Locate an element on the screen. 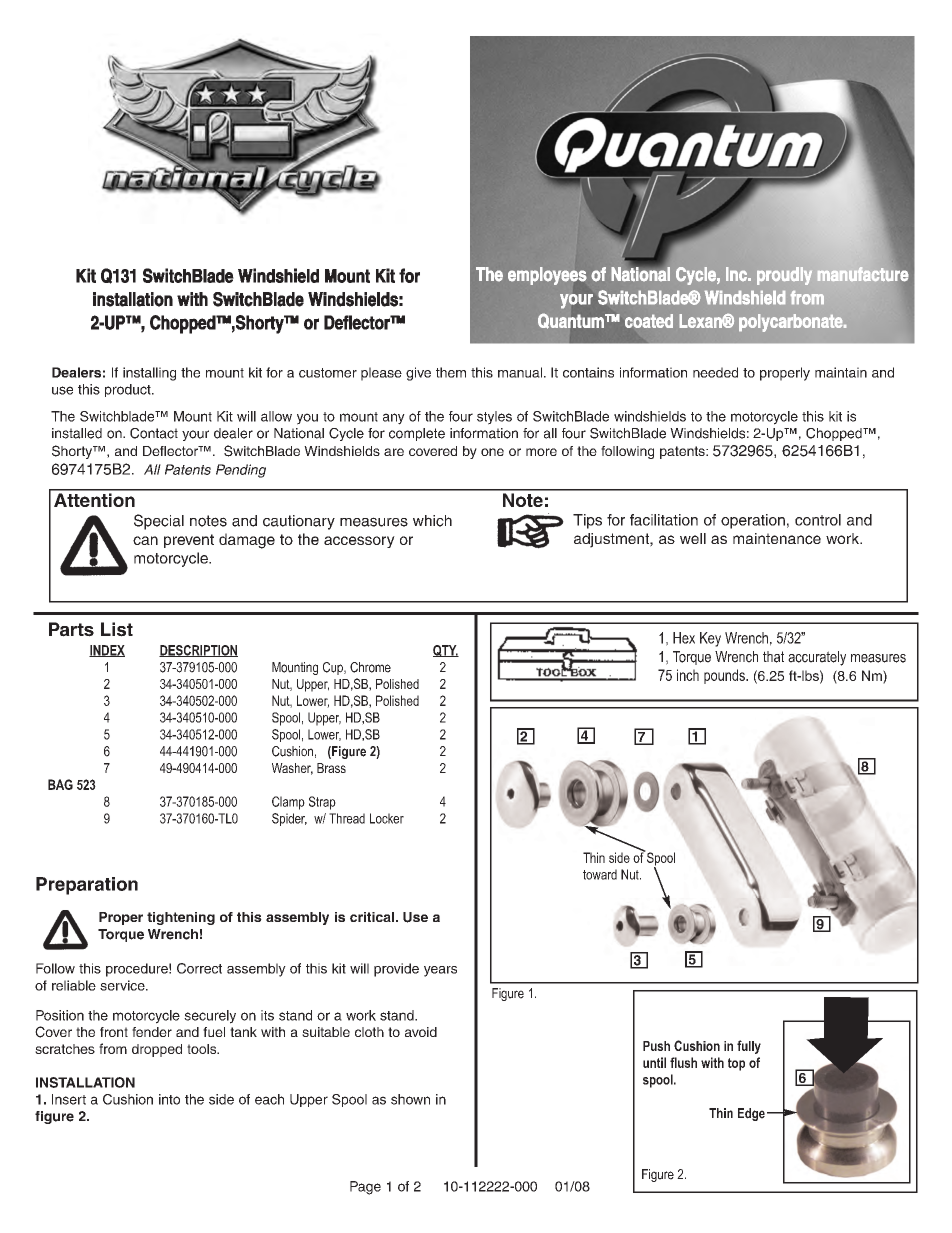 The width and height of the screenshot is (952, 1233). Edge is located at coordinates (751, 1114).
